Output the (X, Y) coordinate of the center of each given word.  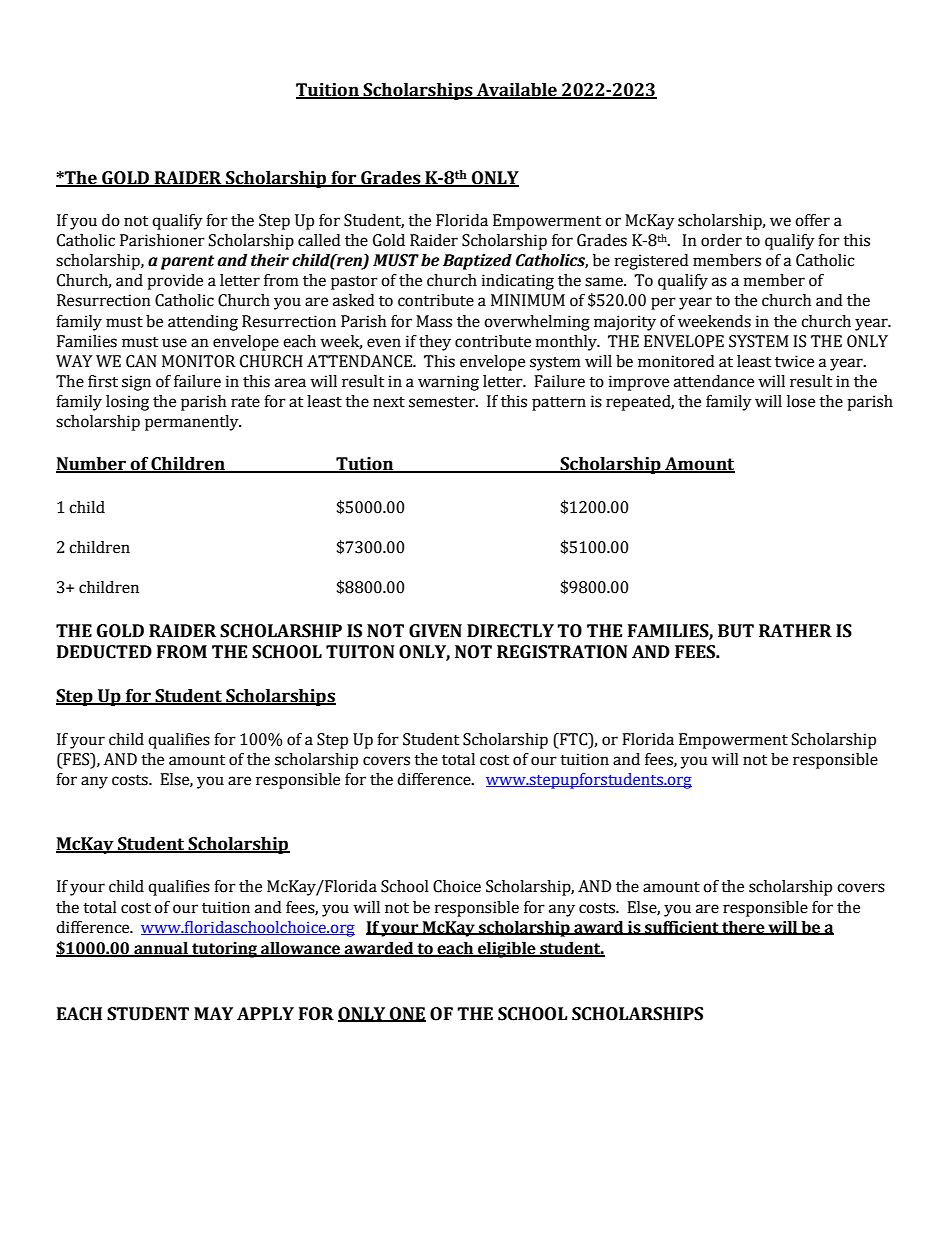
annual (161, 949)
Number (92, 465)
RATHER (795, 630)
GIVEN (435, 631)
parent (187, 262)
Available (517, 91)
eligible (507, 950)
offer (812, 220)
